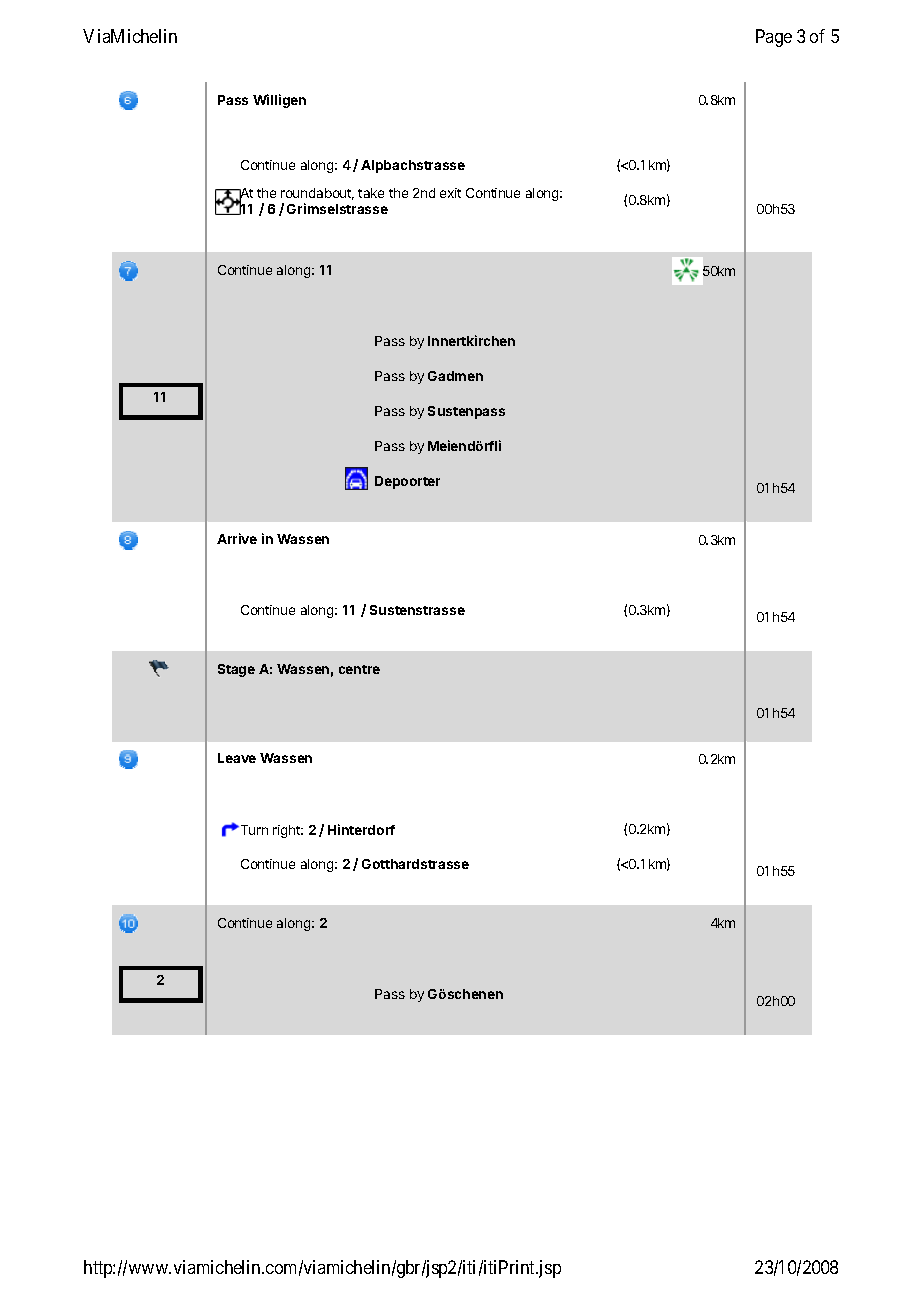 The image size is (924, 1307). What do you see at coordinates (450, 193) in the screenshot?
I see `exit` at bounding box center [450, 193].
